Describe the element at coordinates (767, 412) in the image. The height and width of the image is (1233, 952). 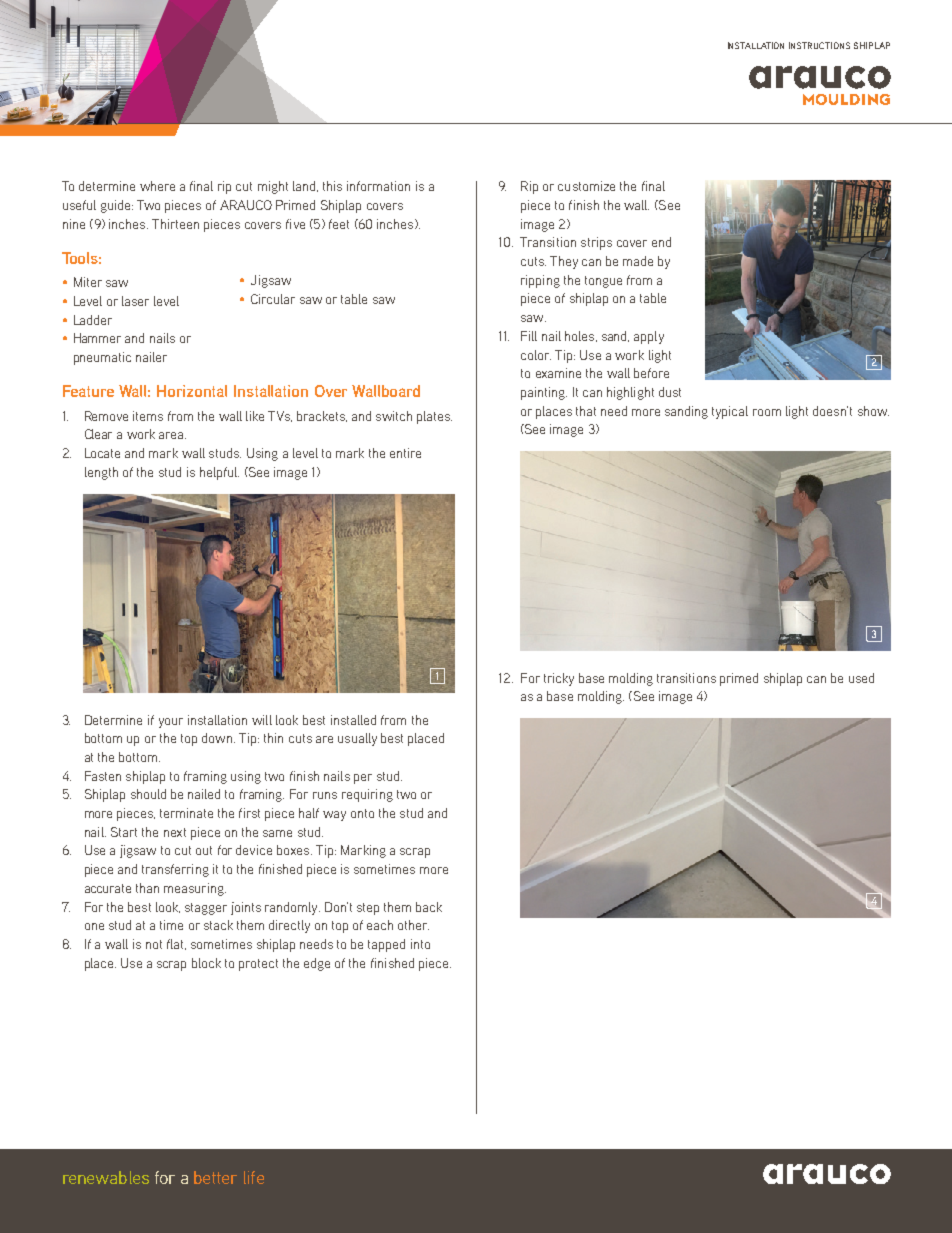
I see `room` at that location.
